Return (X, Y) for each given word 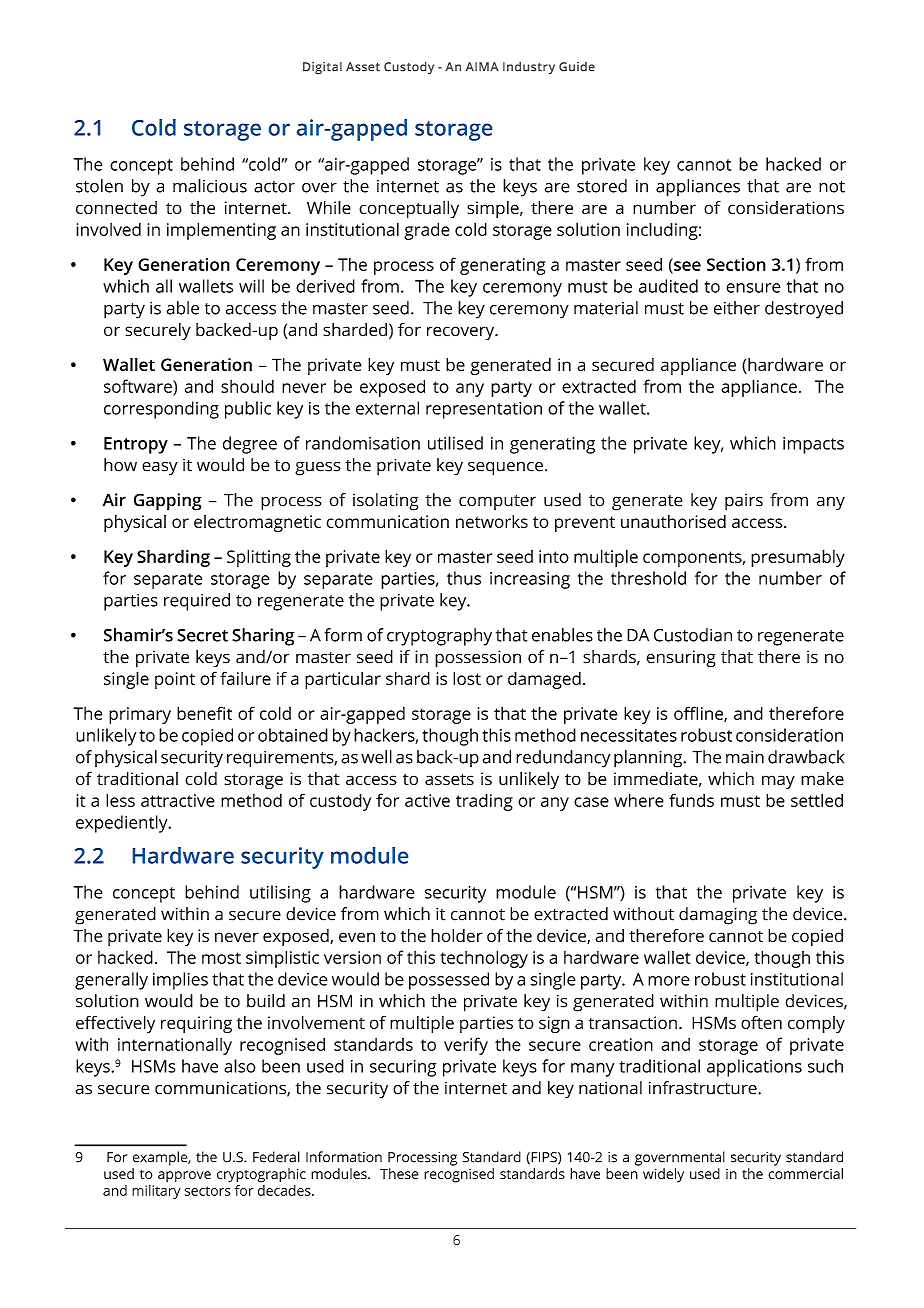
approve (184, 1176)
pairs (744, 501)
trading (484, 802)
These (399, 1173)
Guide (577, 66)
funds (691, 800)
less (120, 800)
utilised (455, 443)
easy (160, 469)
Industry (529, 68)
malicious (210, 186)
